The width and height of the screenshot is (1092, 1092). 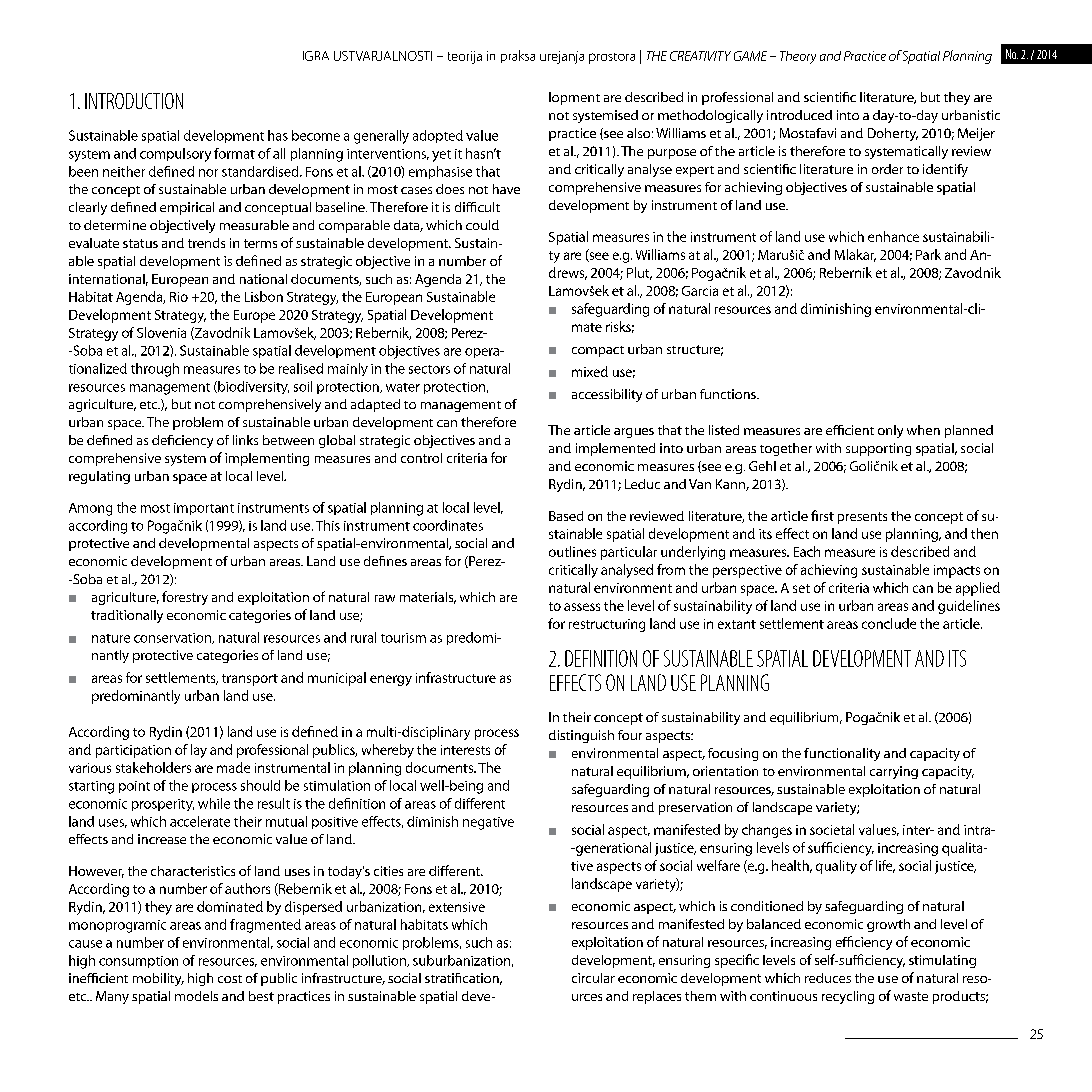 What do you see at coordinates (590, 371) in the screenshot?
I see `mixed` at bounding box center [590, 371].
